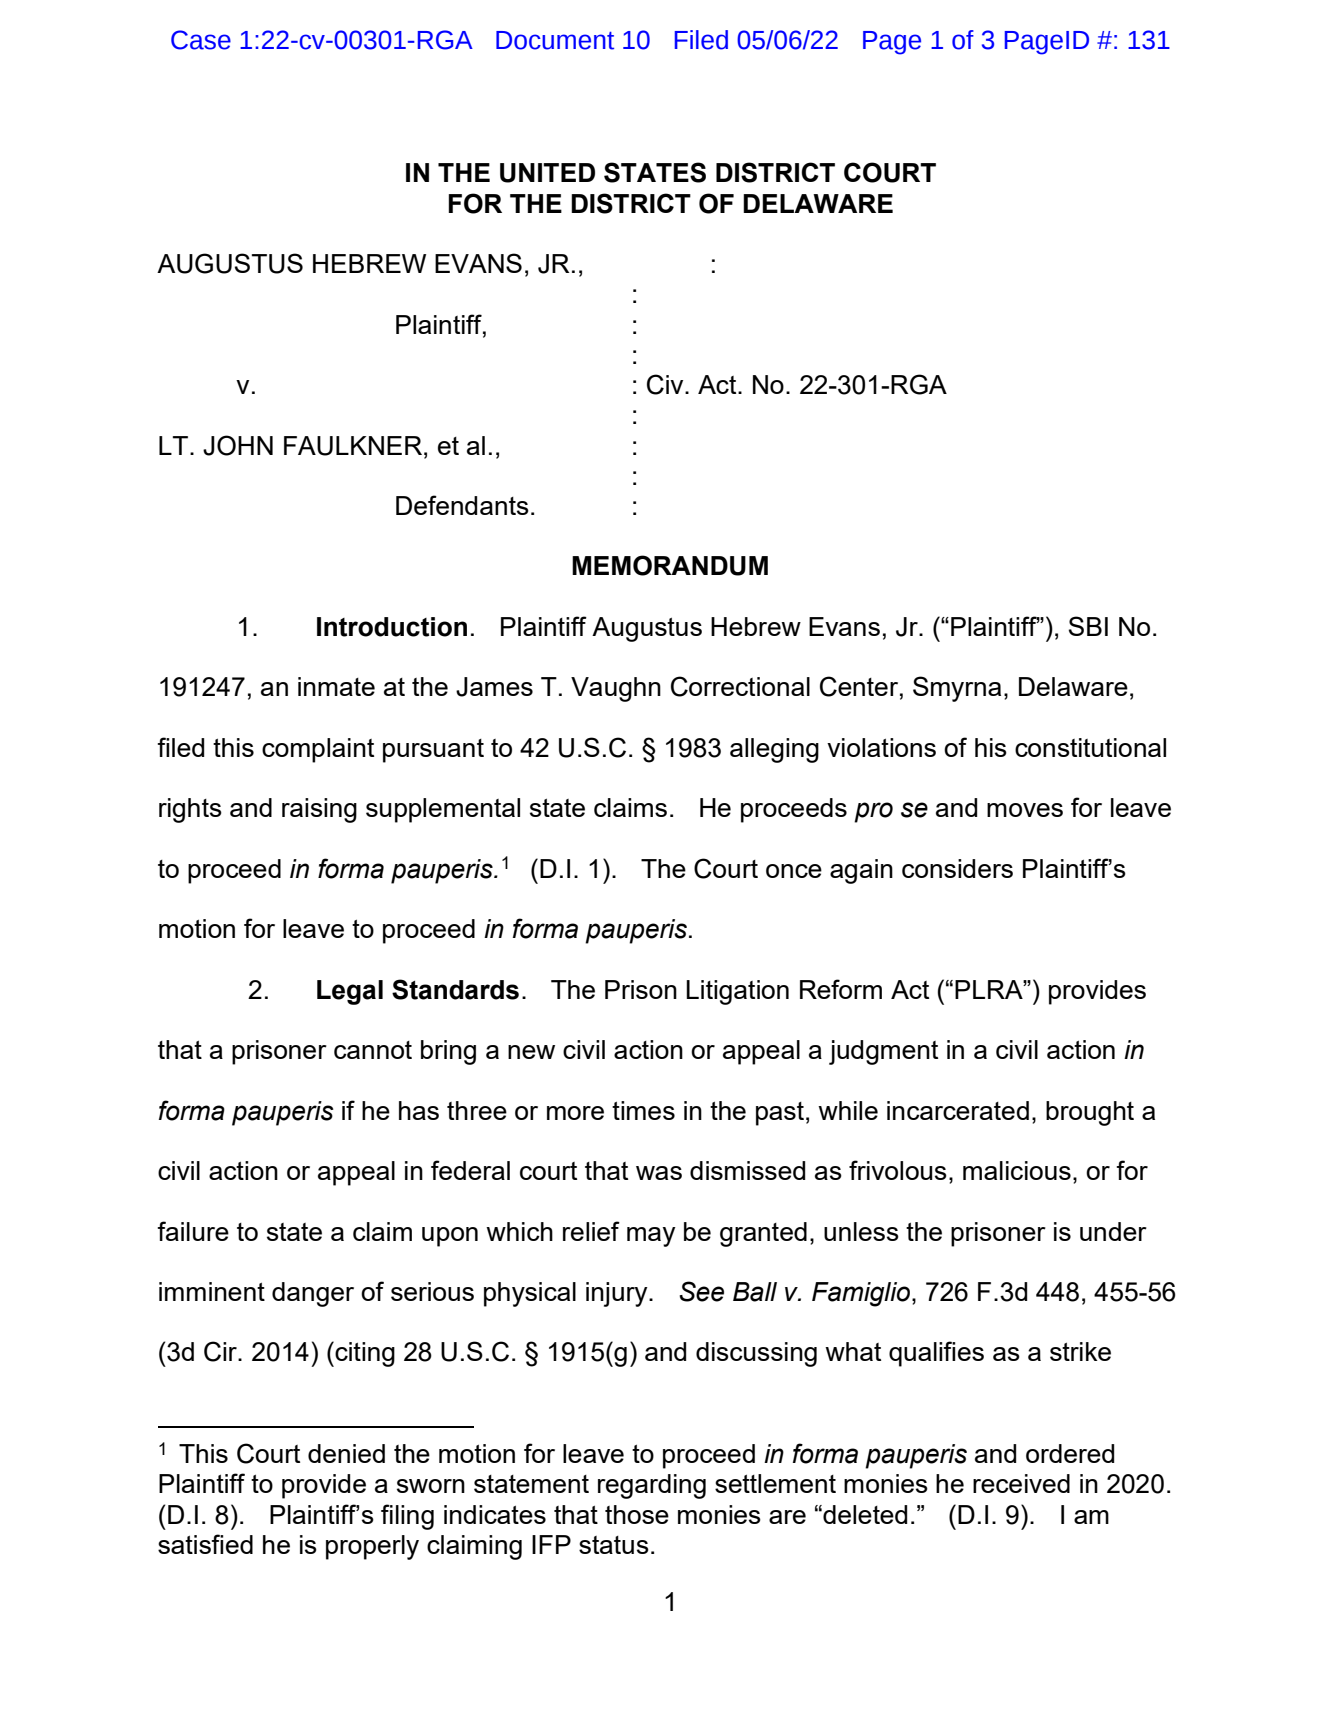 Image resolution: width=1341 pixels, height=1735 pixels. What do you see at coordinates (1021, 1483) in the screenshot?
I see `received` at bounding box center [1021, 1483].
